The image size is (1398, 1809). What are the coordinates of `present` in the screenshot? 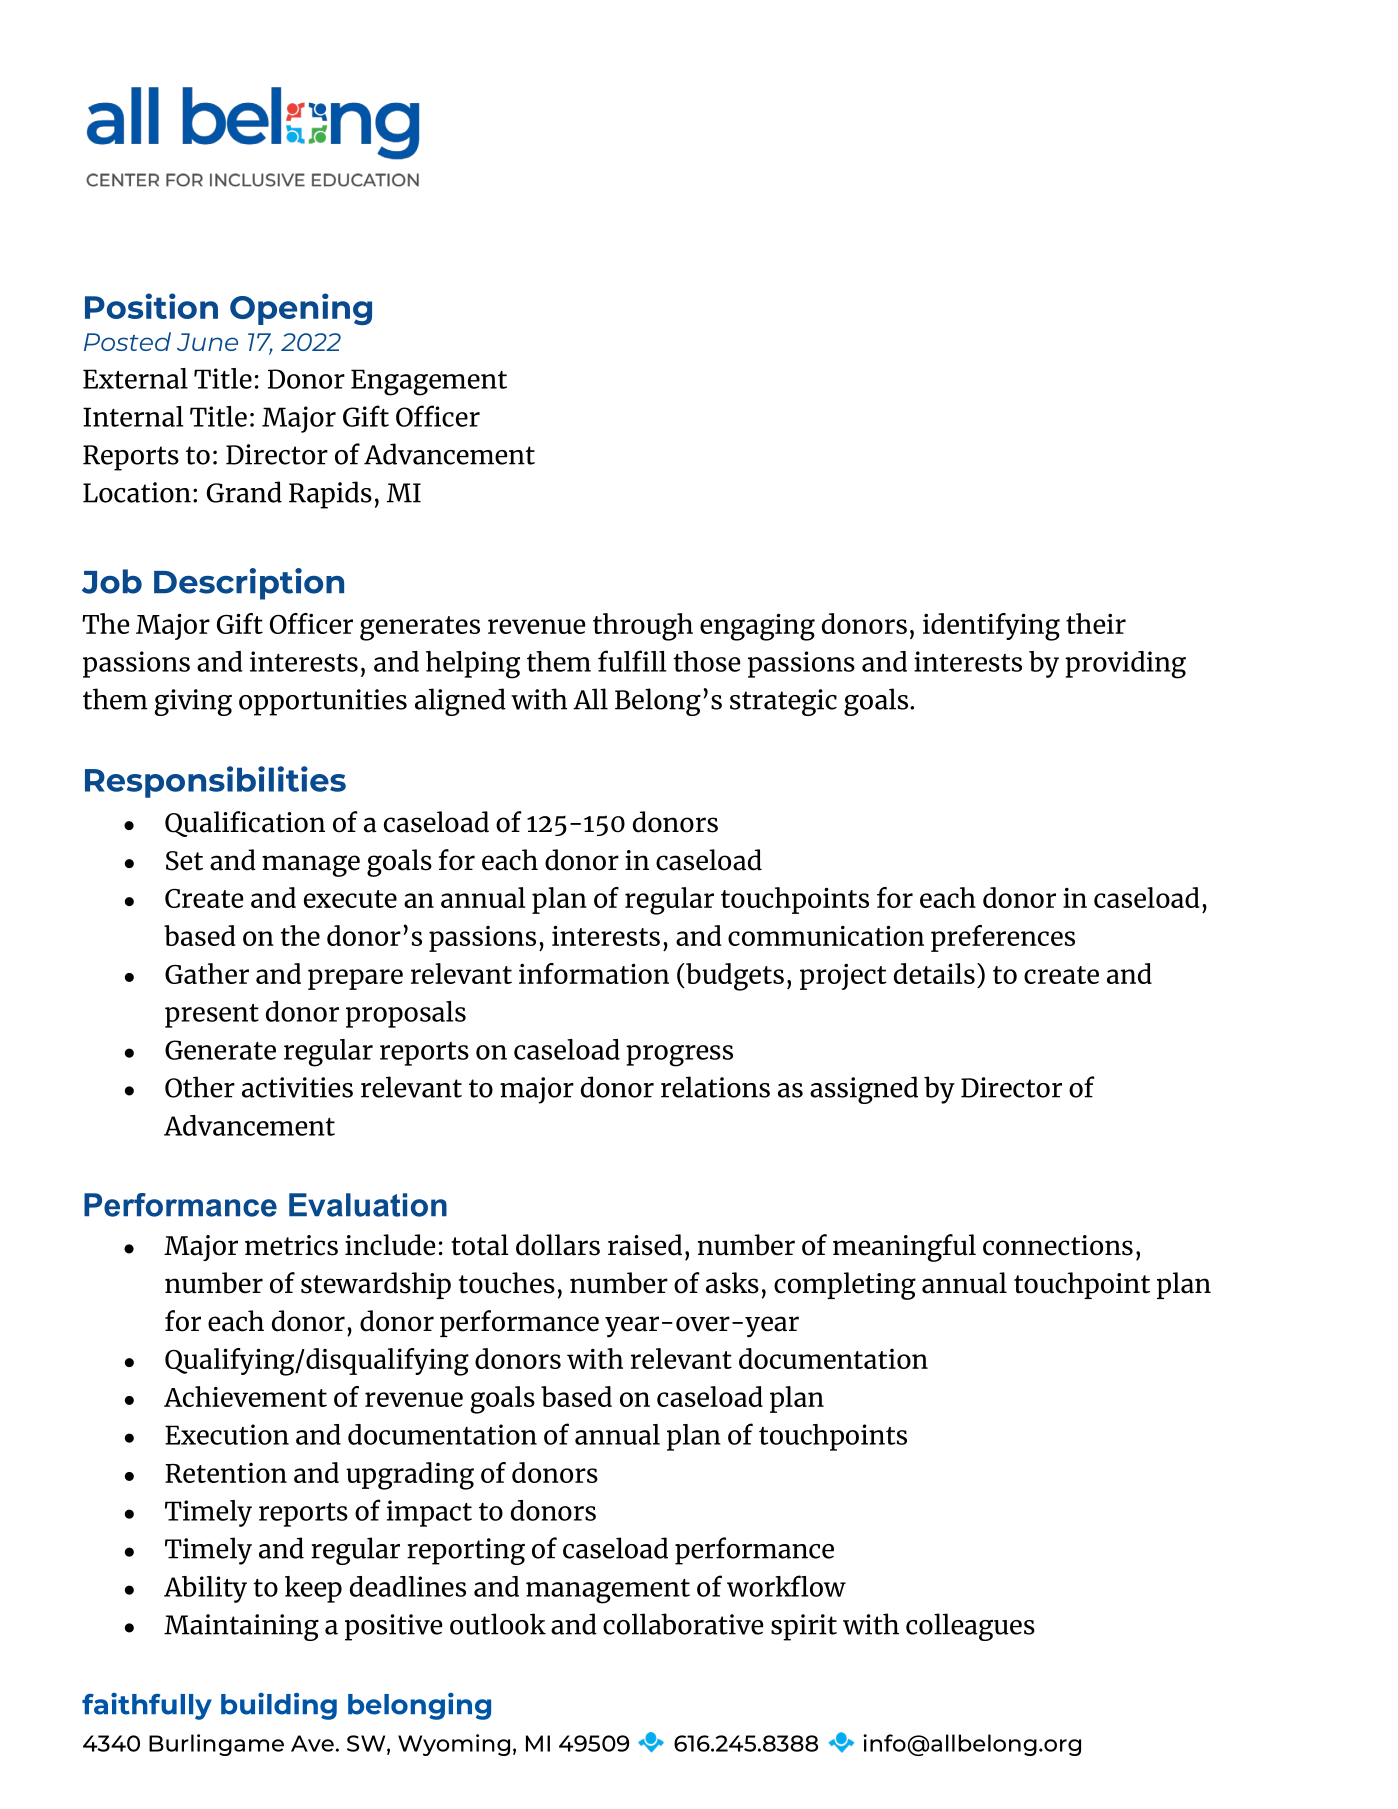 It's located at (212, 1016).
